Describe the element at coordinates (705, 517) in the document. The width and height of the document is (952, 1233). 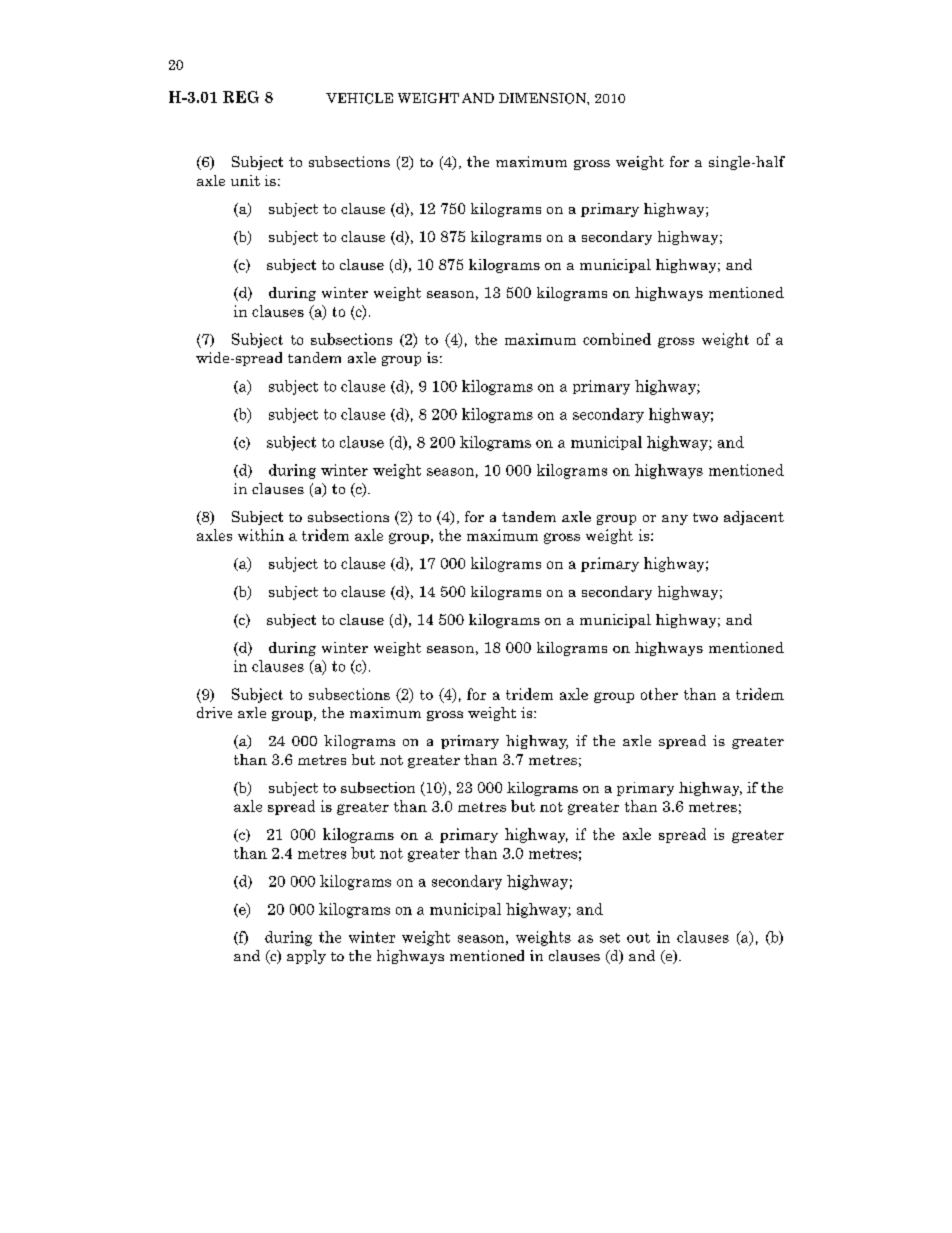
I see `two` at that location.
